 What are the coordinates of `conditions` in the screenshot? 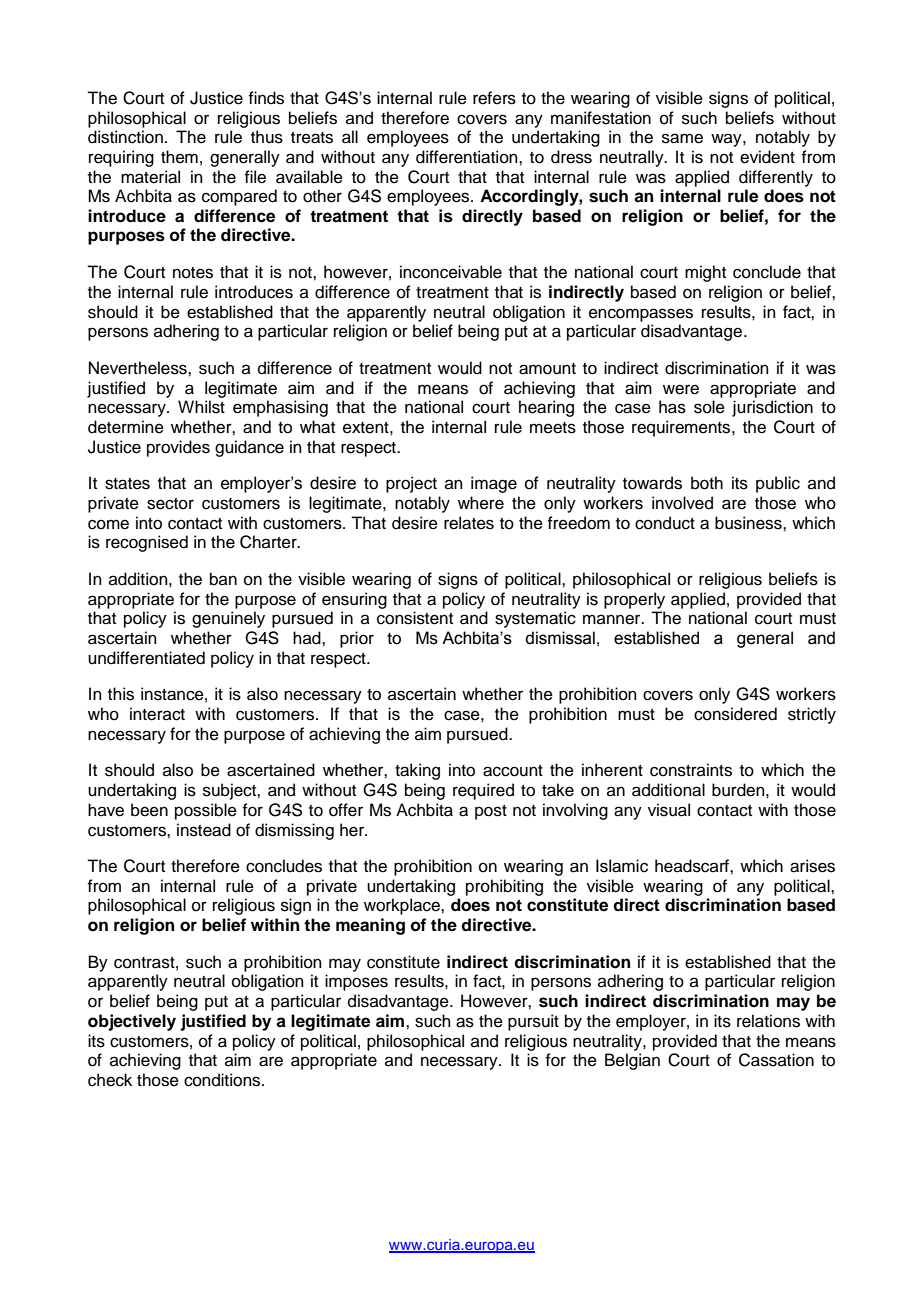 It's located at (223, 1080).
